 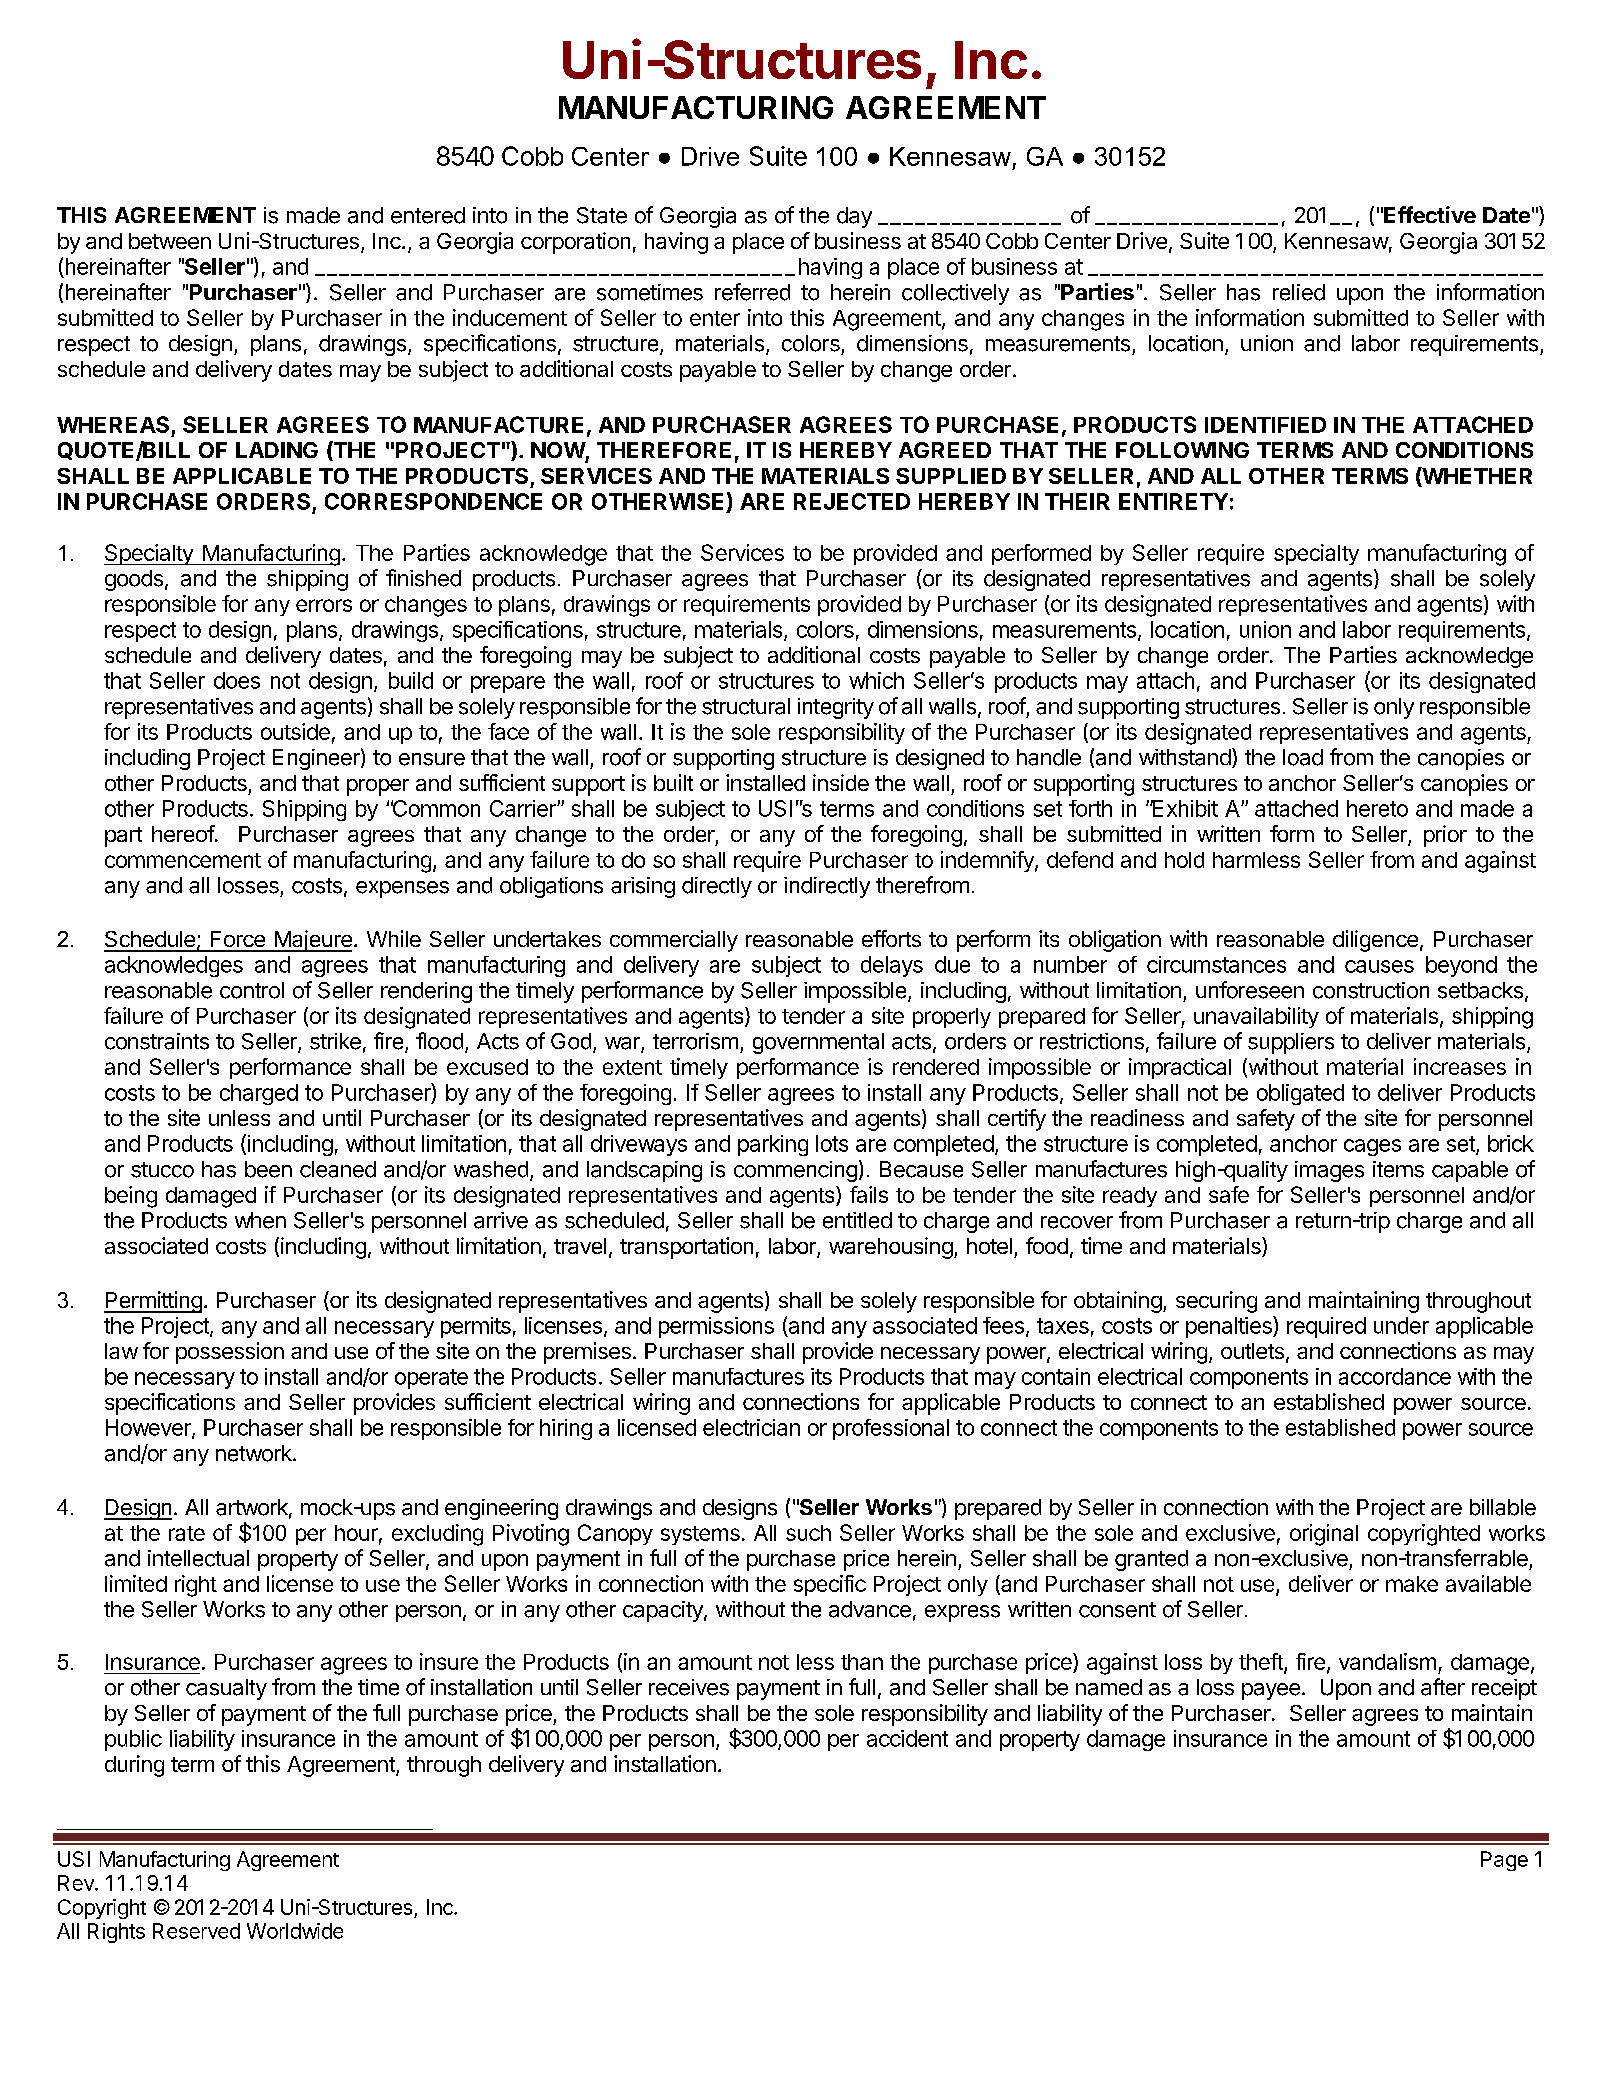 What do you see at coordinates (1300, 1094) in the page?
I see `obligated` at bounding box center [1300, 1094].
